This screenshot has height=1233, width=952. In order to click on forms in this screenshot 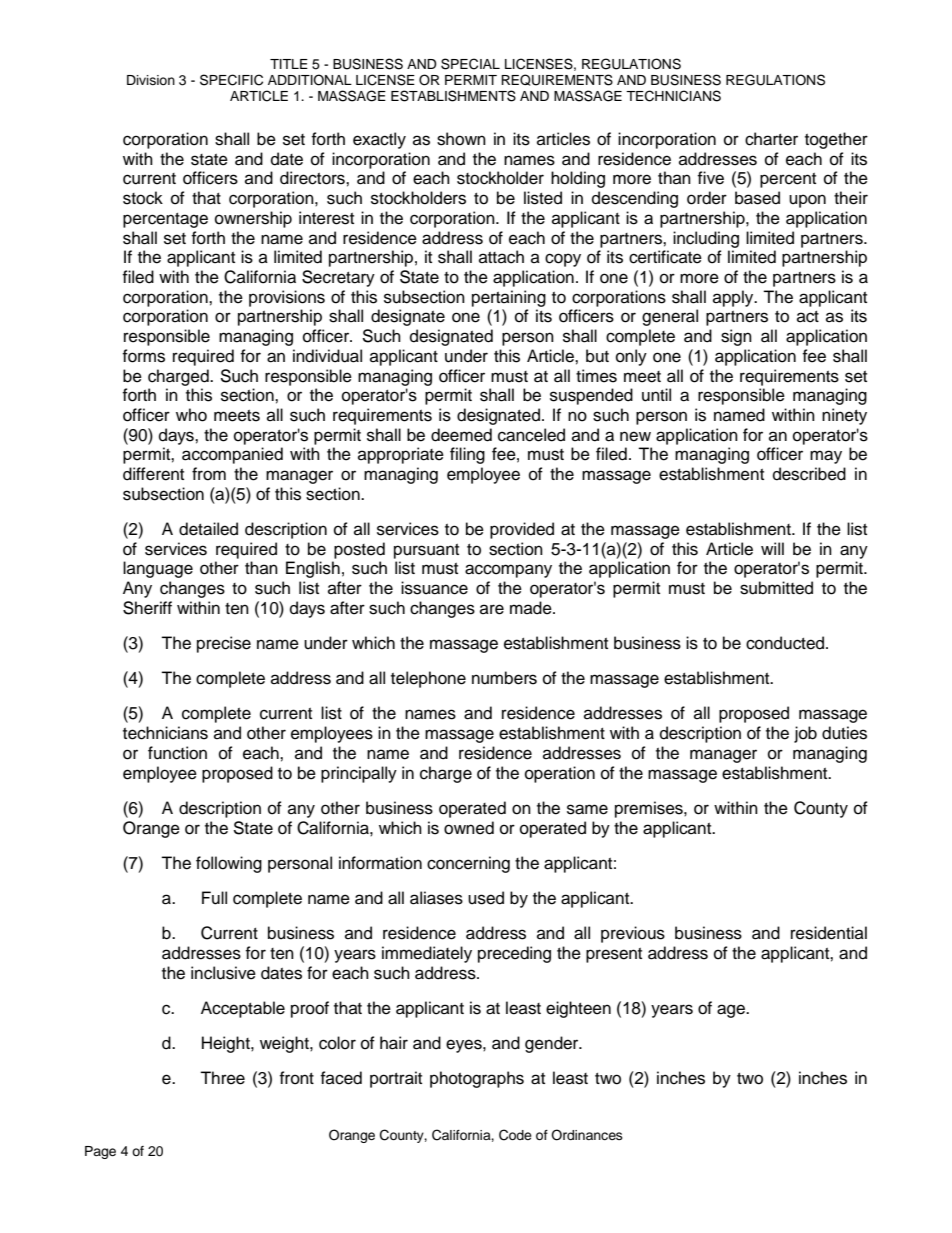, I will do `click(143, 356)`.
